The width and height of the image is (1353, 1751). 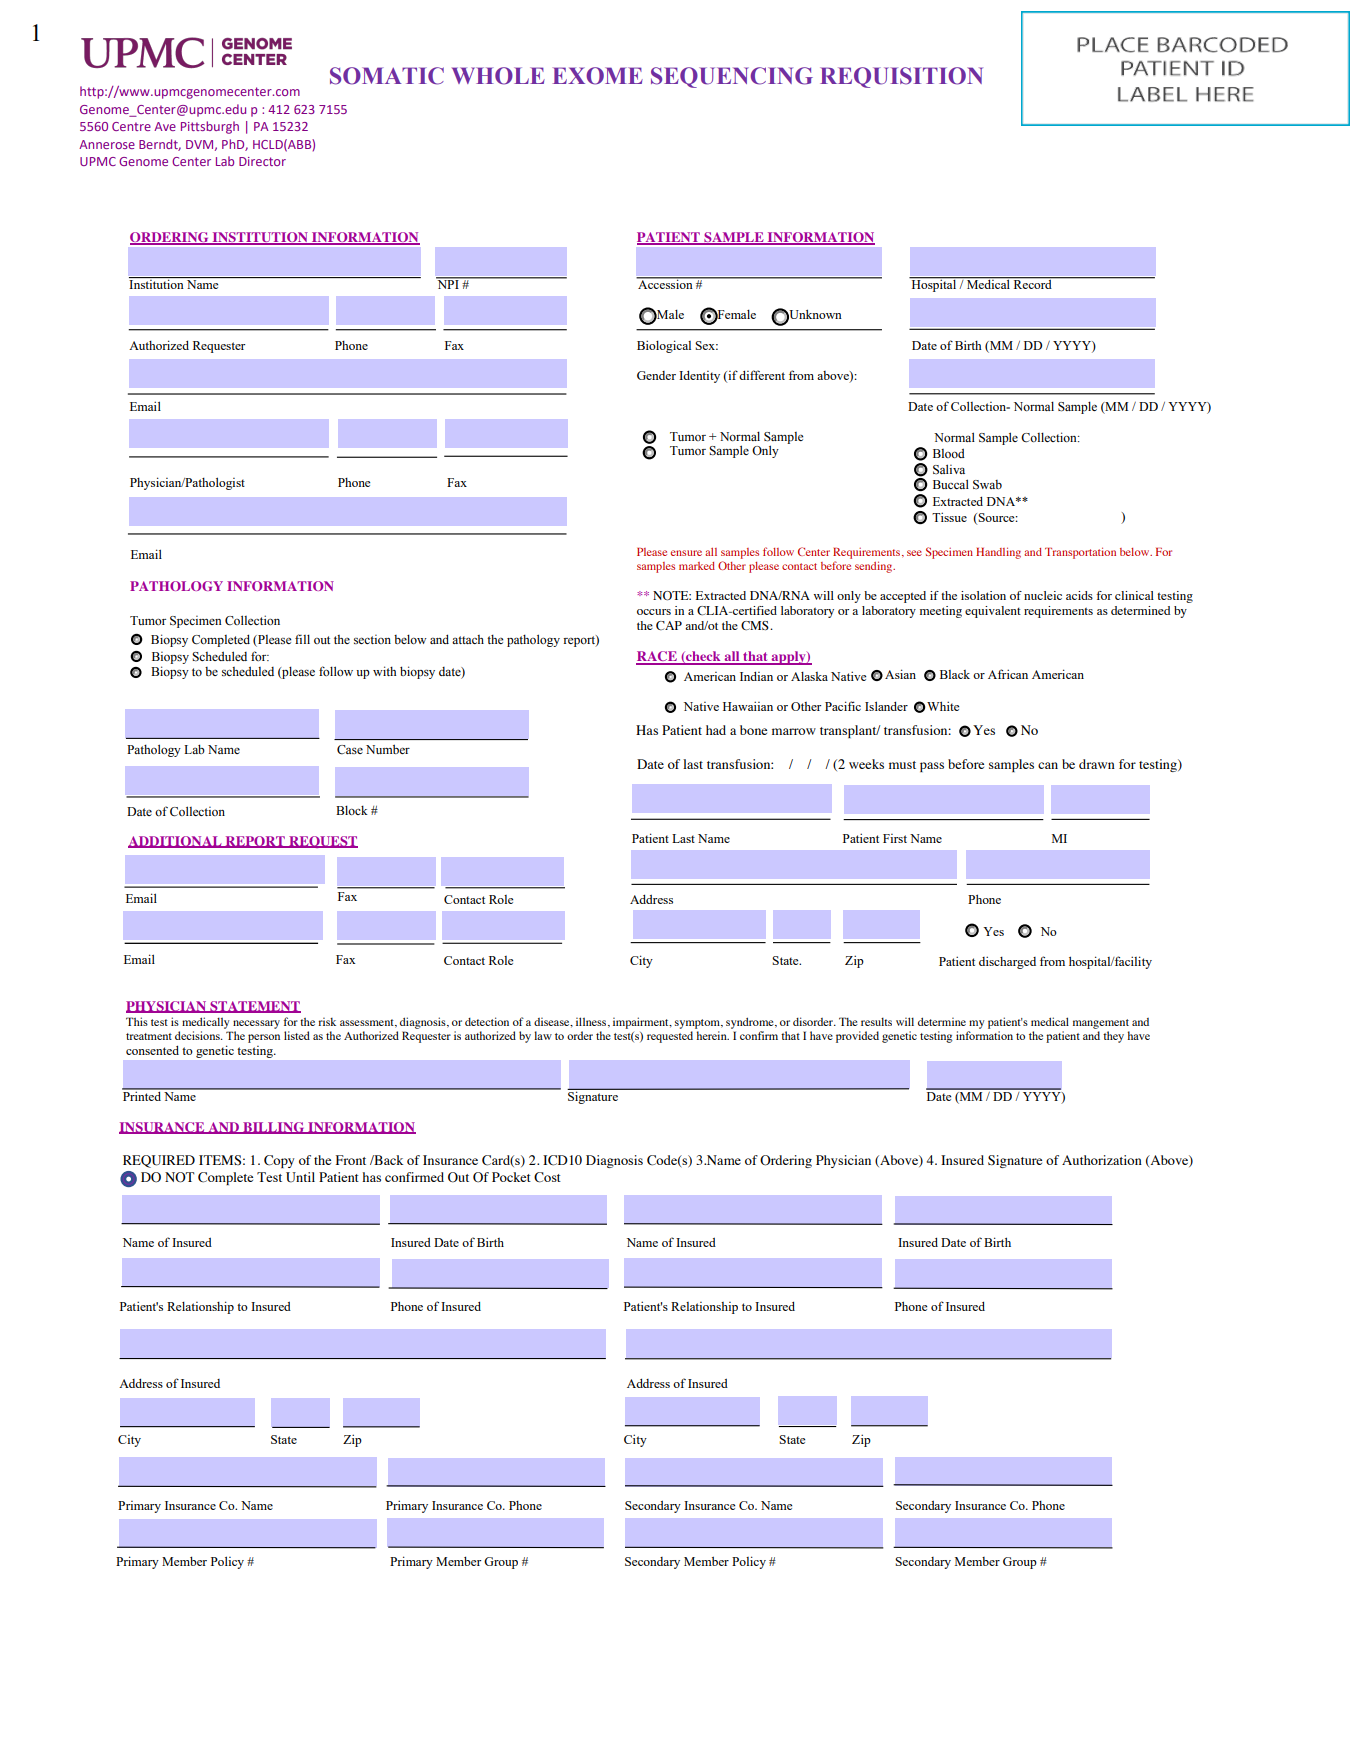 I want to click on Record, so click(x=1032, y=283).
